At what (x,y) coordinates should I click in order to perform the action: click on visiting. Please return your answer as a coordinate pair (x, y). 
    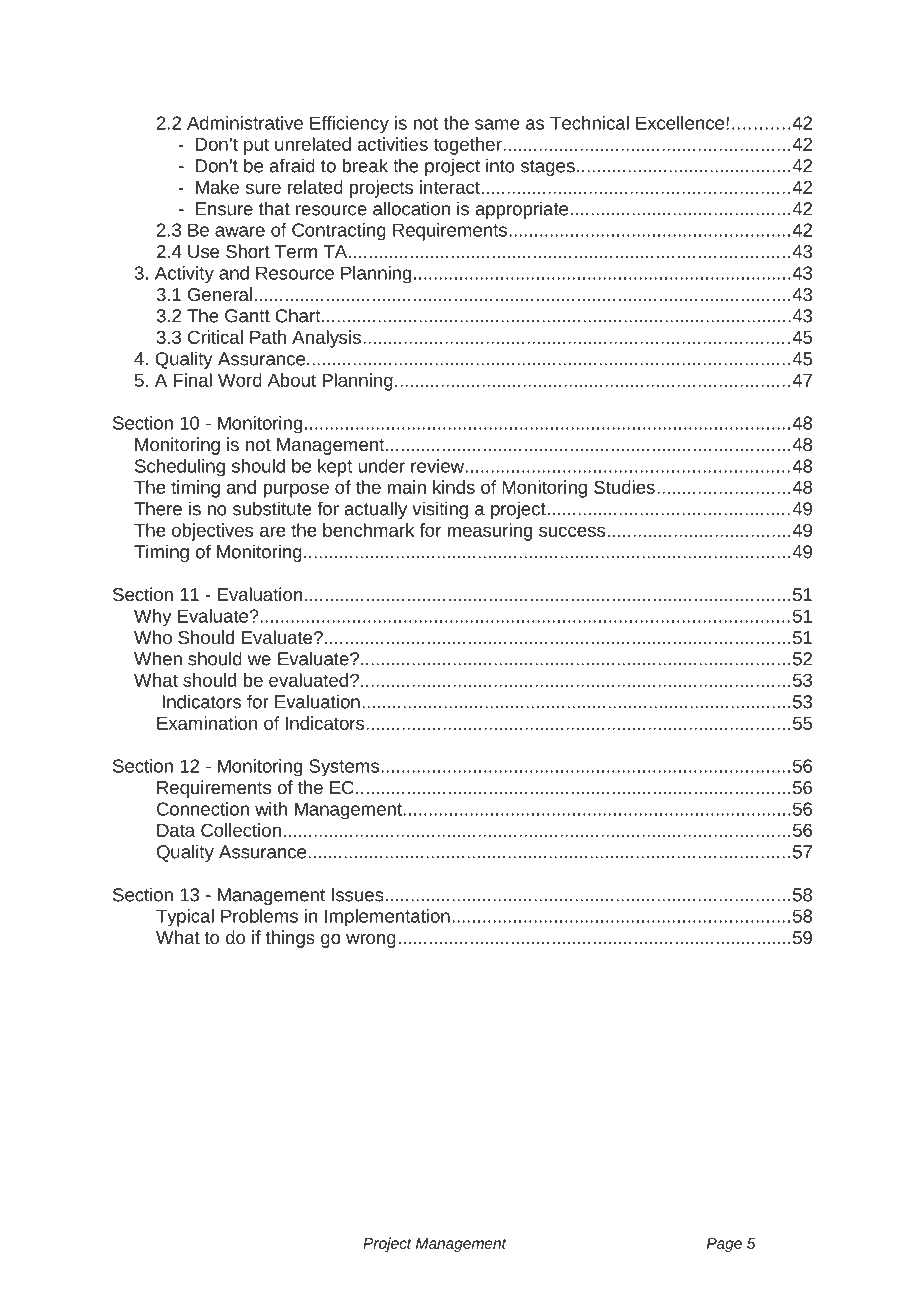
    Looking at the image, I should click on (440, 510).
